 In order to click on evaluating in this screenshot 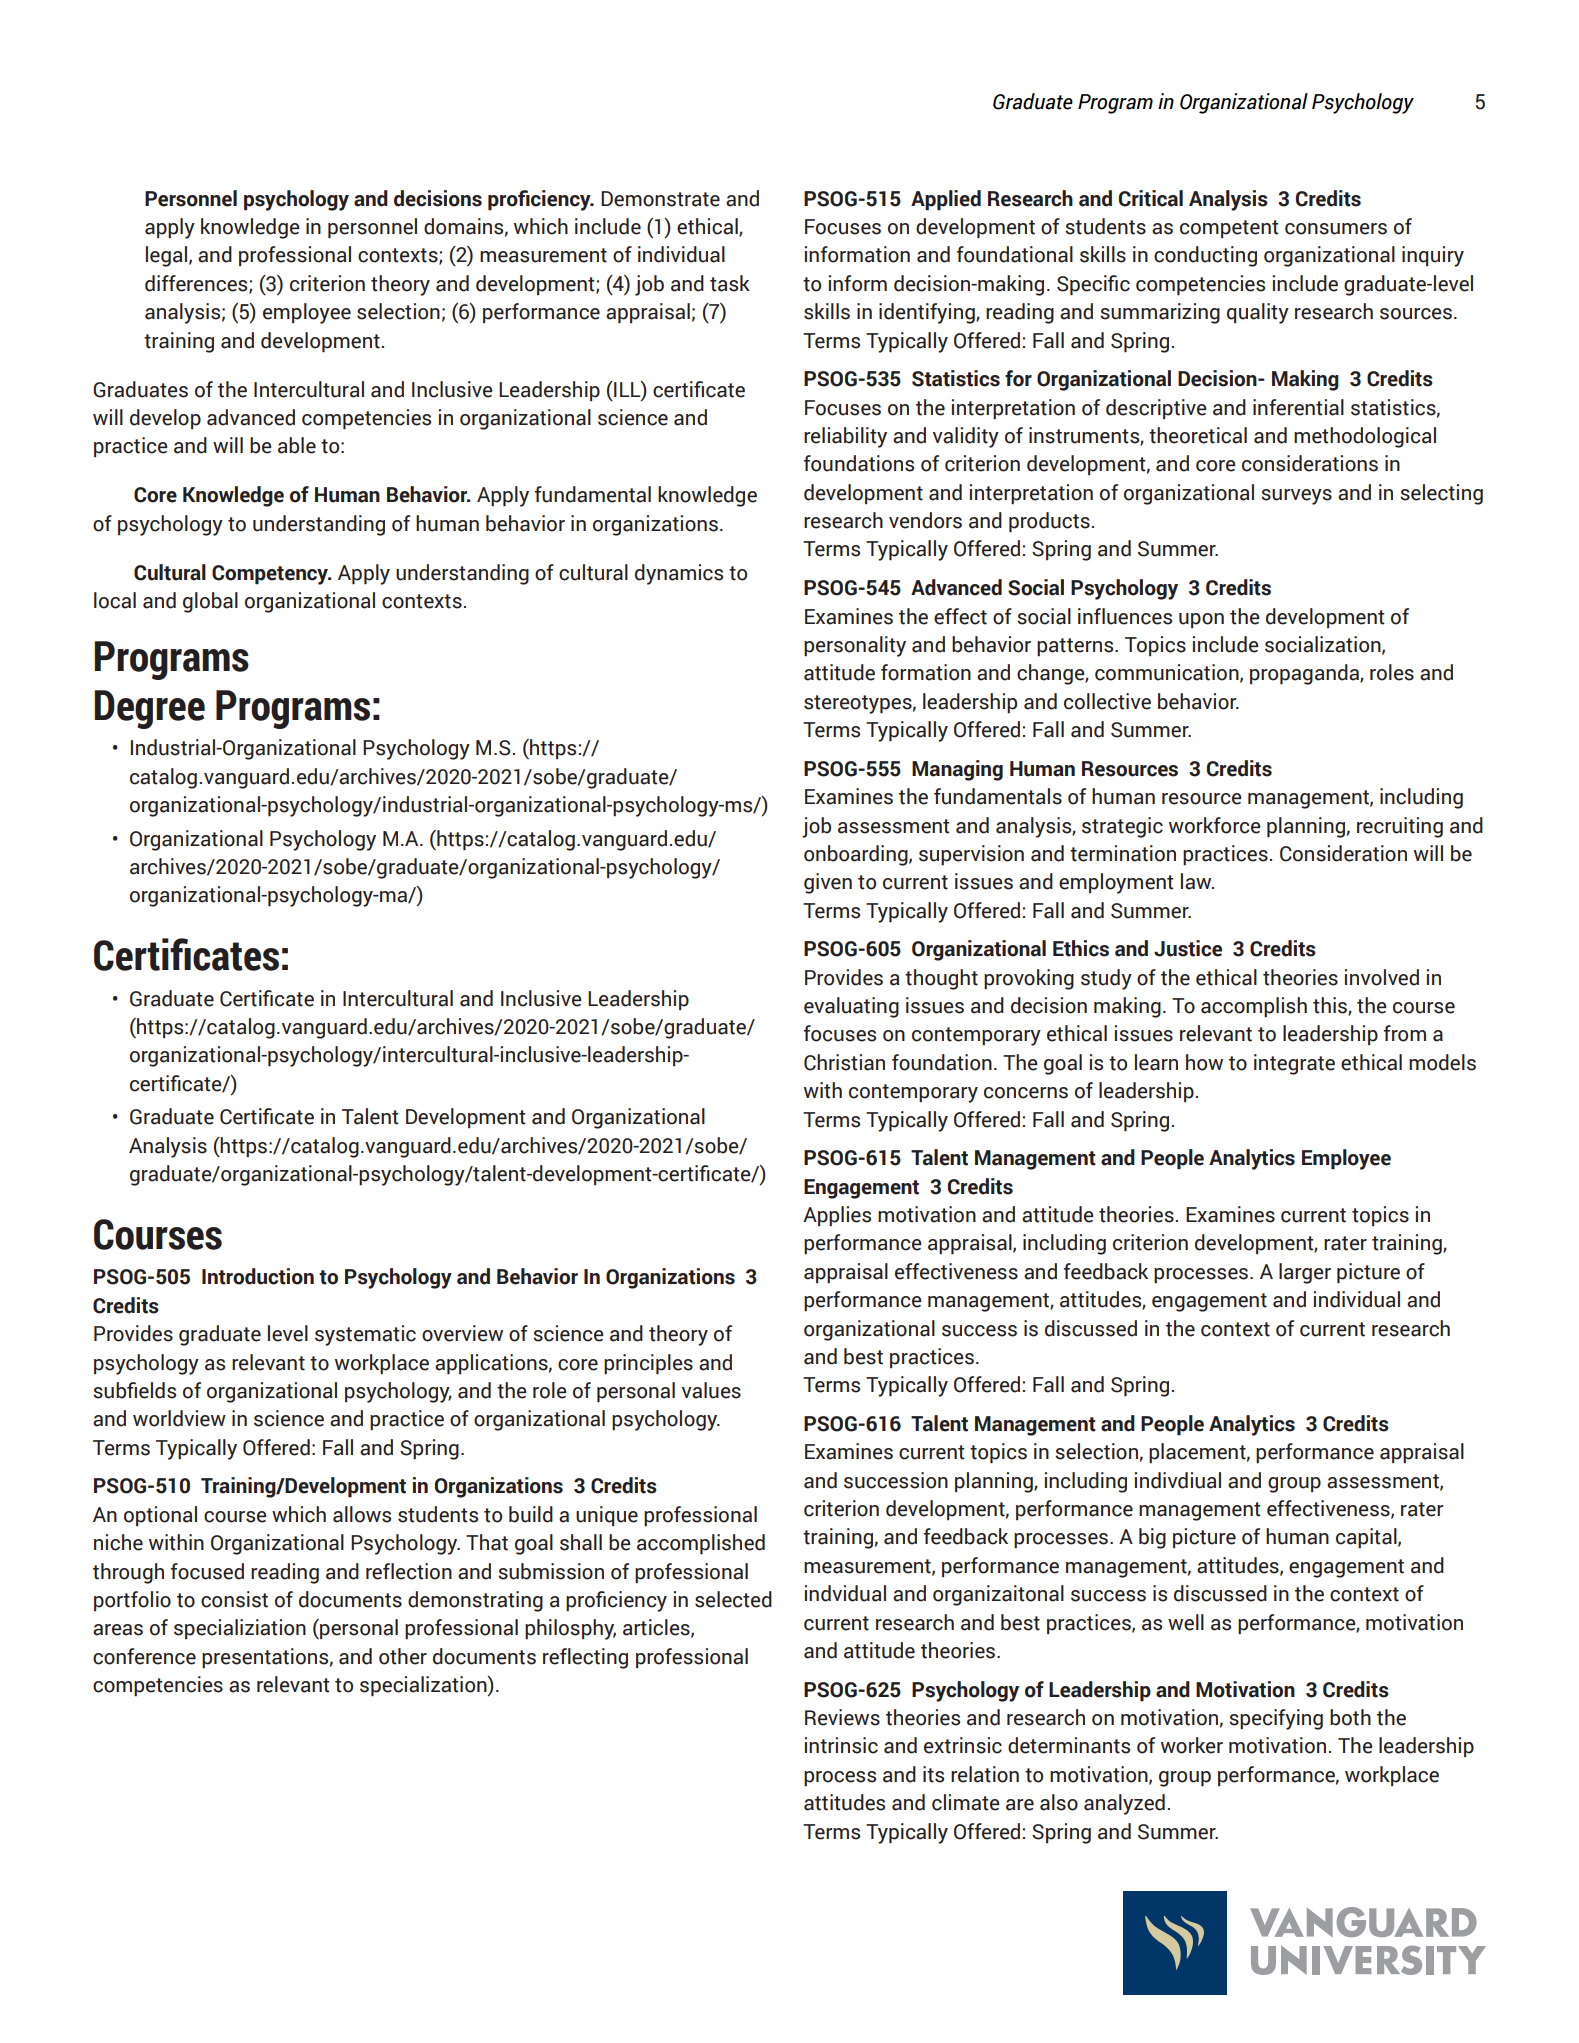, I will do `click(851, 1007)`.
